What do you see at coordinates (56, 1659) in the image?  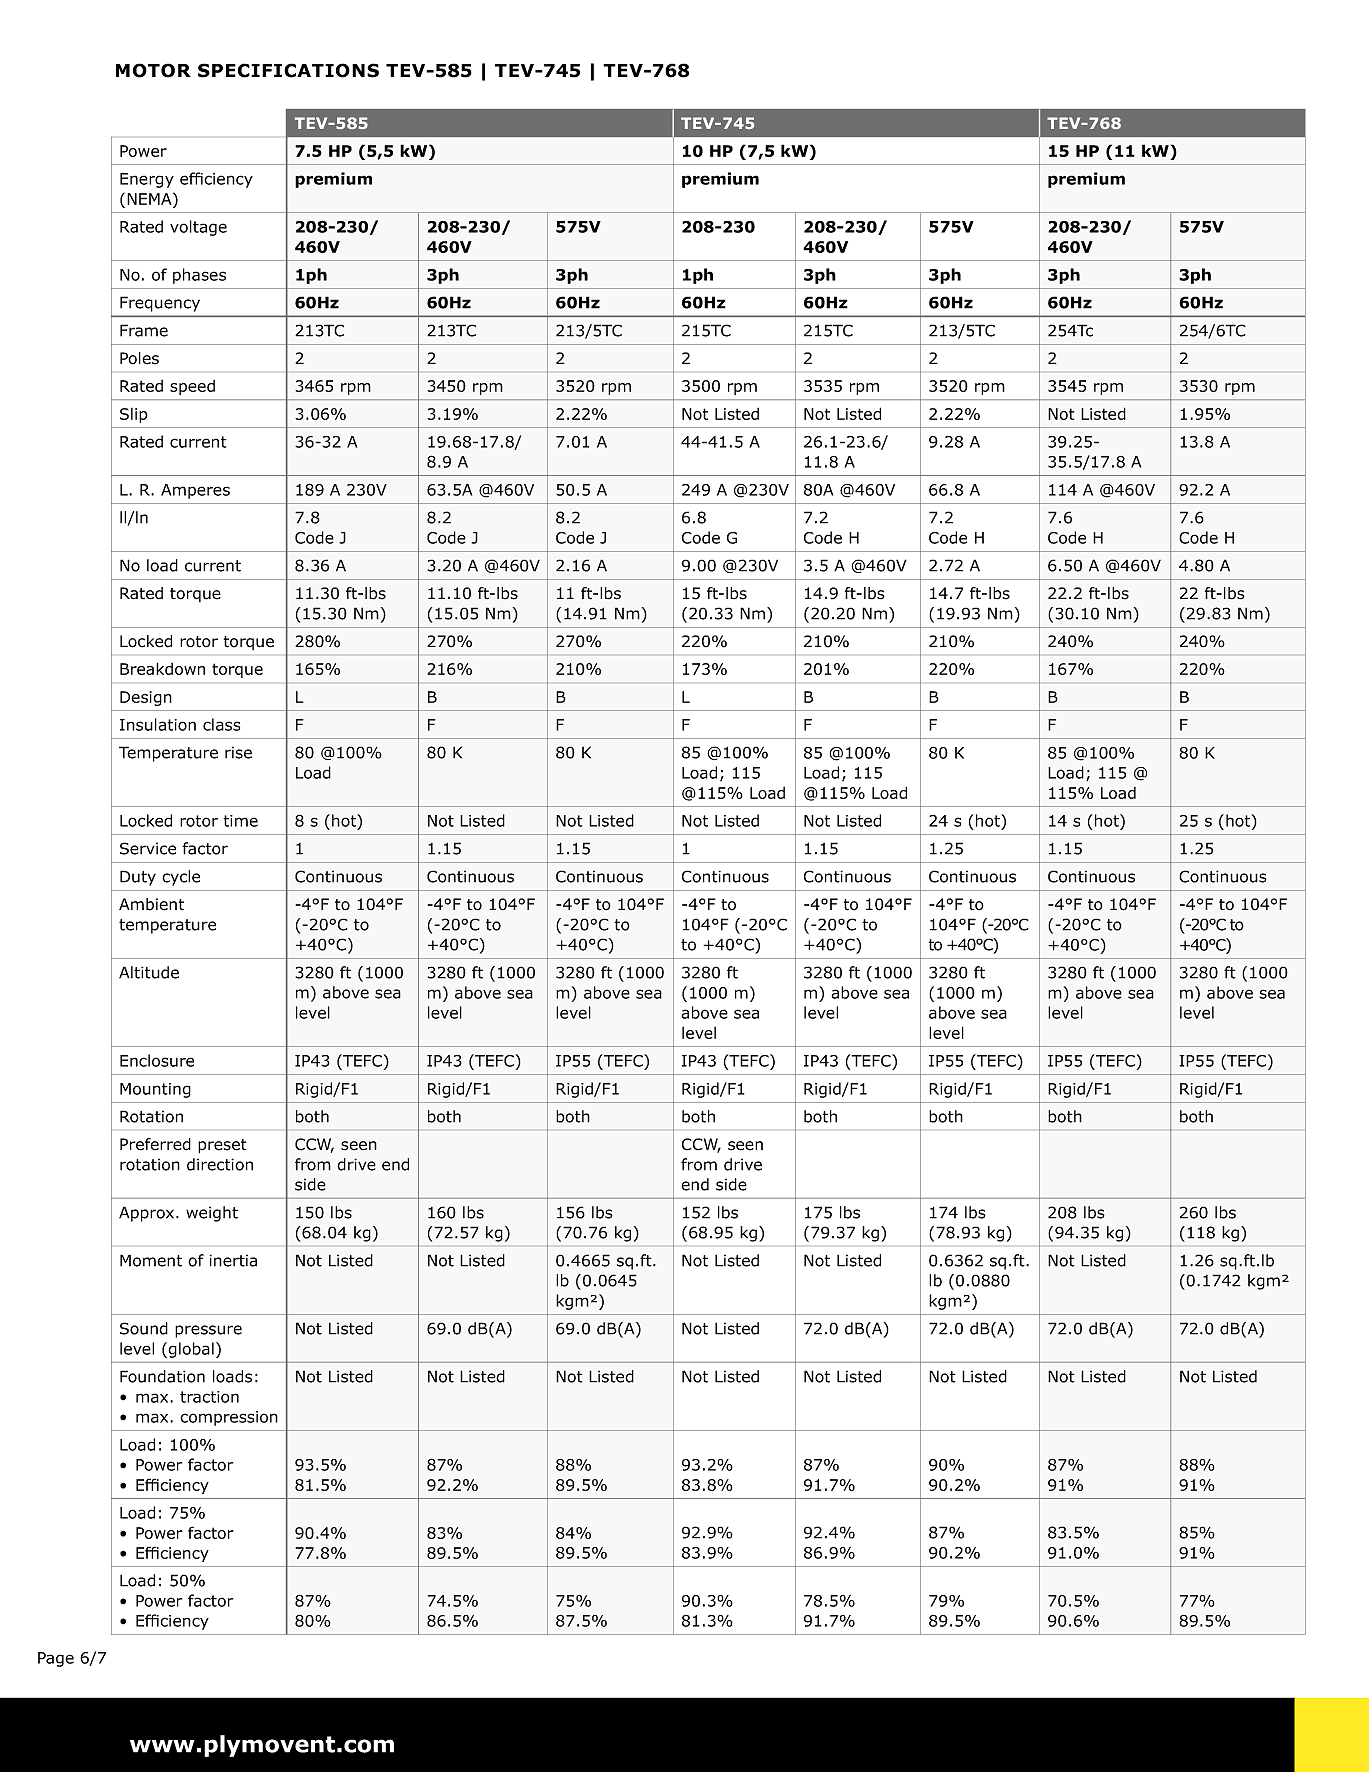 I see `Page` at bounding box center [56, 1659].
